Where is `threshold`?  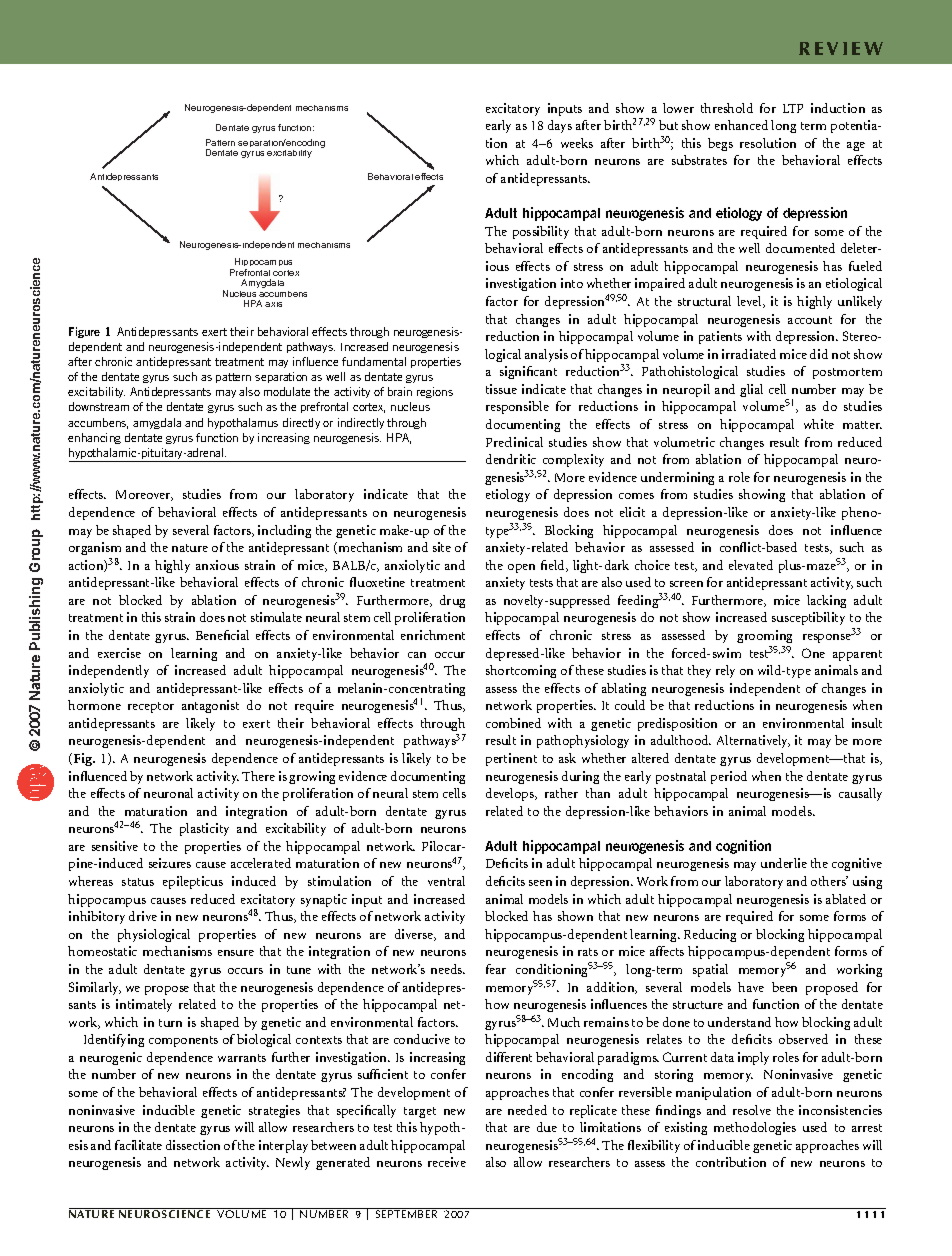
threshold is located at coordinates (727, 108).
